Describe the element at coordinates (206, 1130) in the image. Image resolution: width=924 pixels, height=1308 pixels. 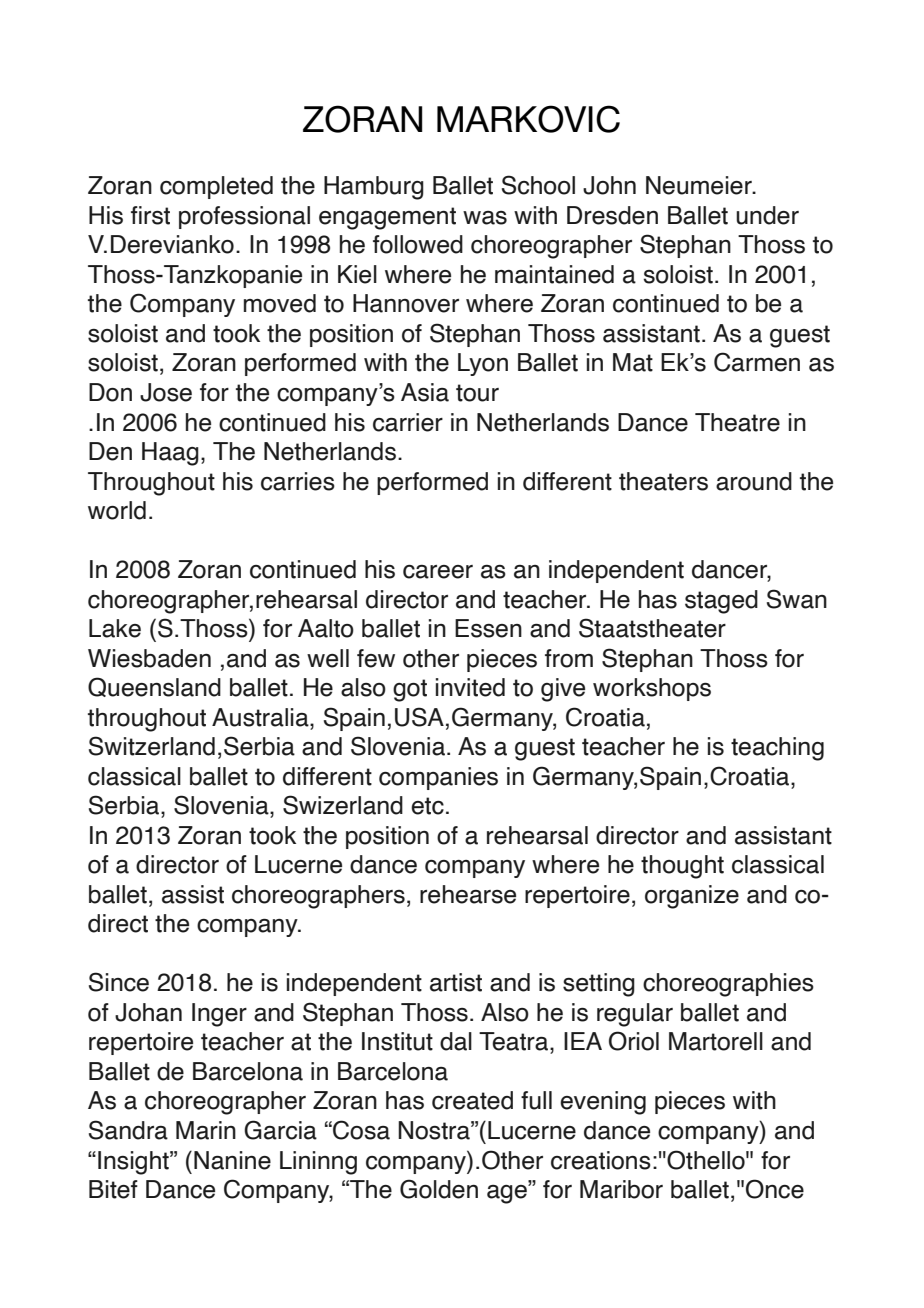
I see `Marin` at that location.
